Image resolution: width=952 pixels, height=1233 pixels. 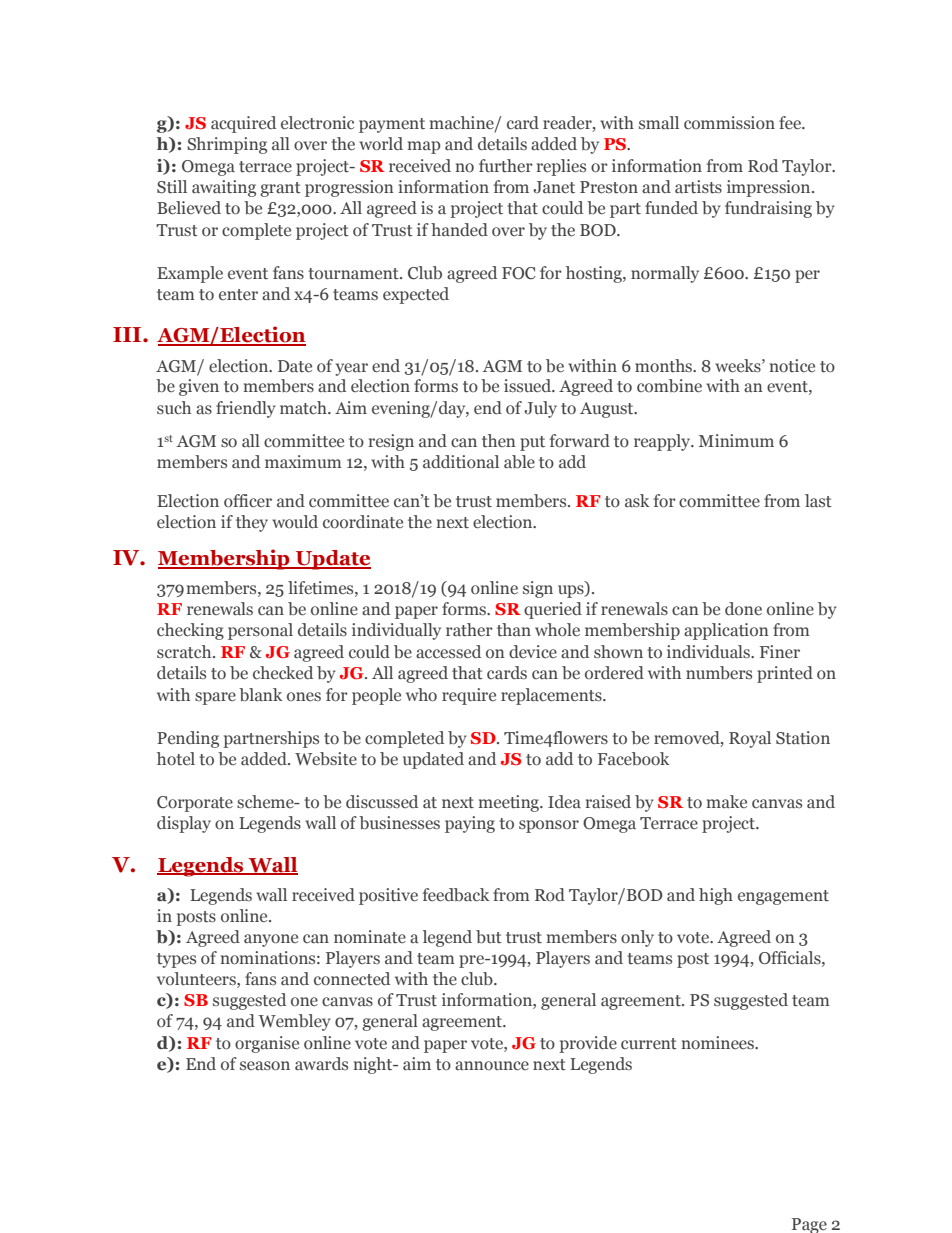 What do you see at coordinates (215, 698) in the document?
I see `spare` at bounding box center [215, 698].
